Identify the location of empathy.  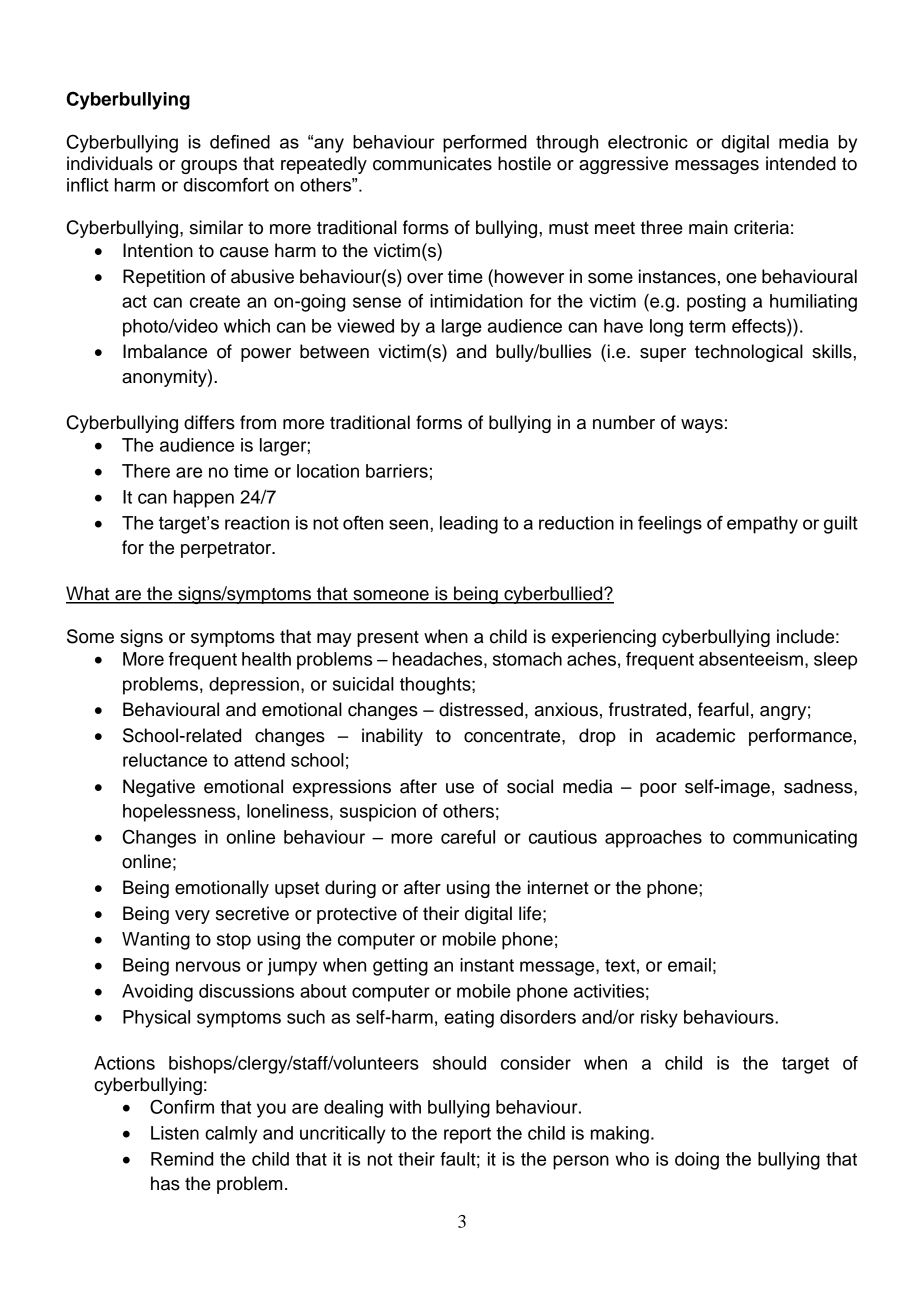
(762, 525).
